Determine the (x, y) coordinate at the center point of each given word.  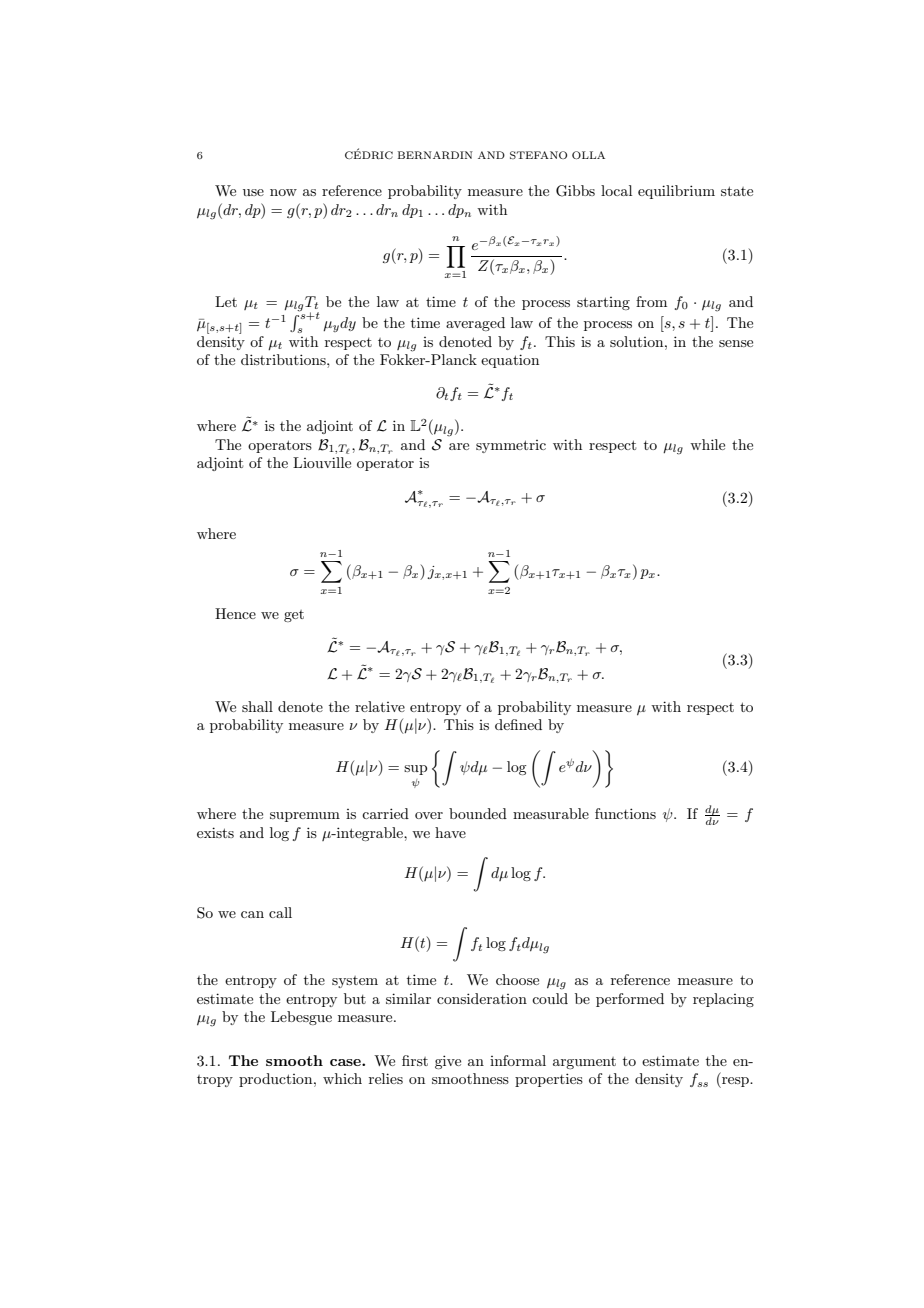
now (283, 192)
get (294, 616)
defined (518, 724)
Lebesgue (301, 1018)
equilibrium (676, 192)
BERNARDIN (435, 155)
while (707, 444)
